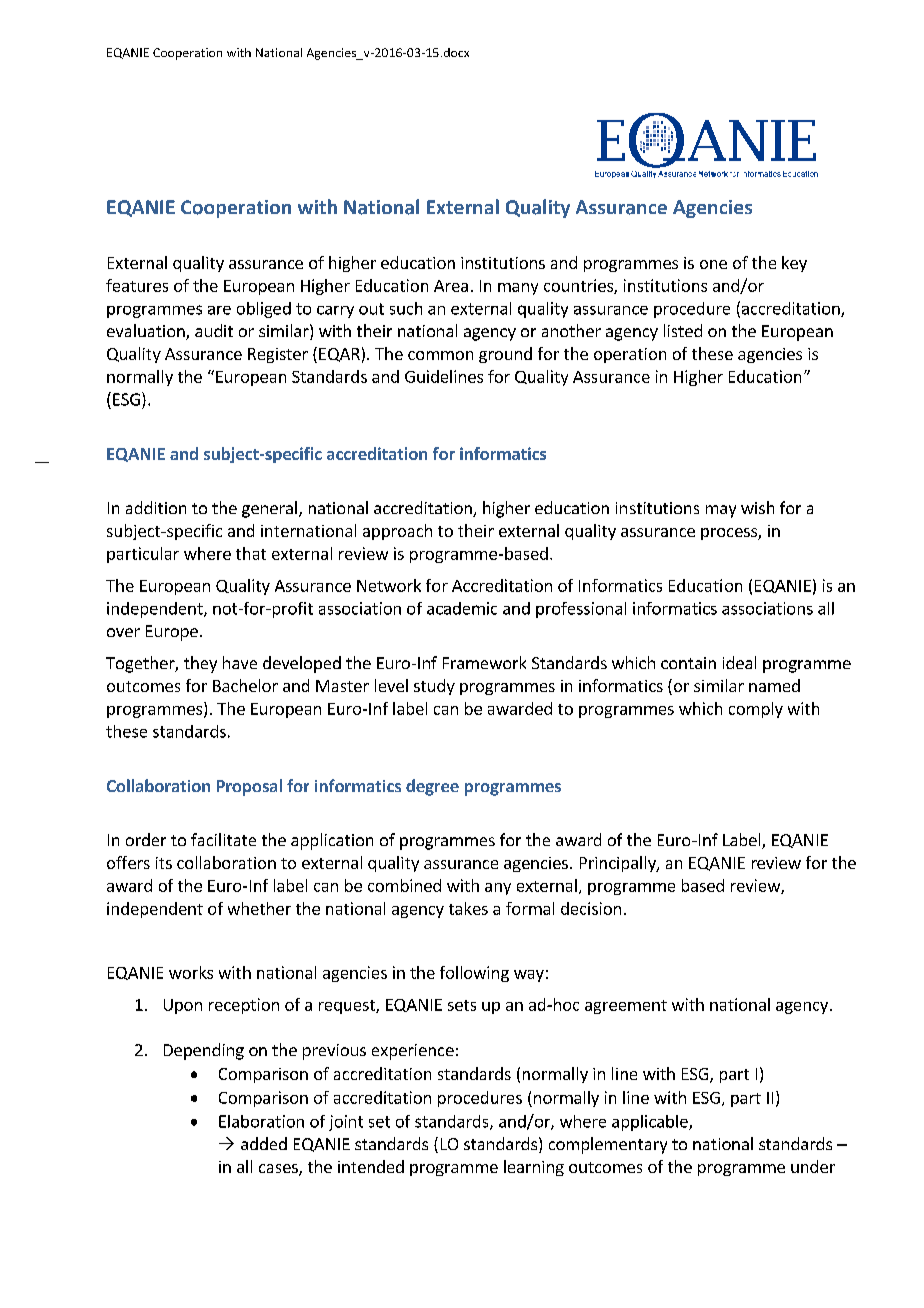  What do you see at coordinates (451, 286) in the image?
I see `Area` at bounding box center [451, 286].
